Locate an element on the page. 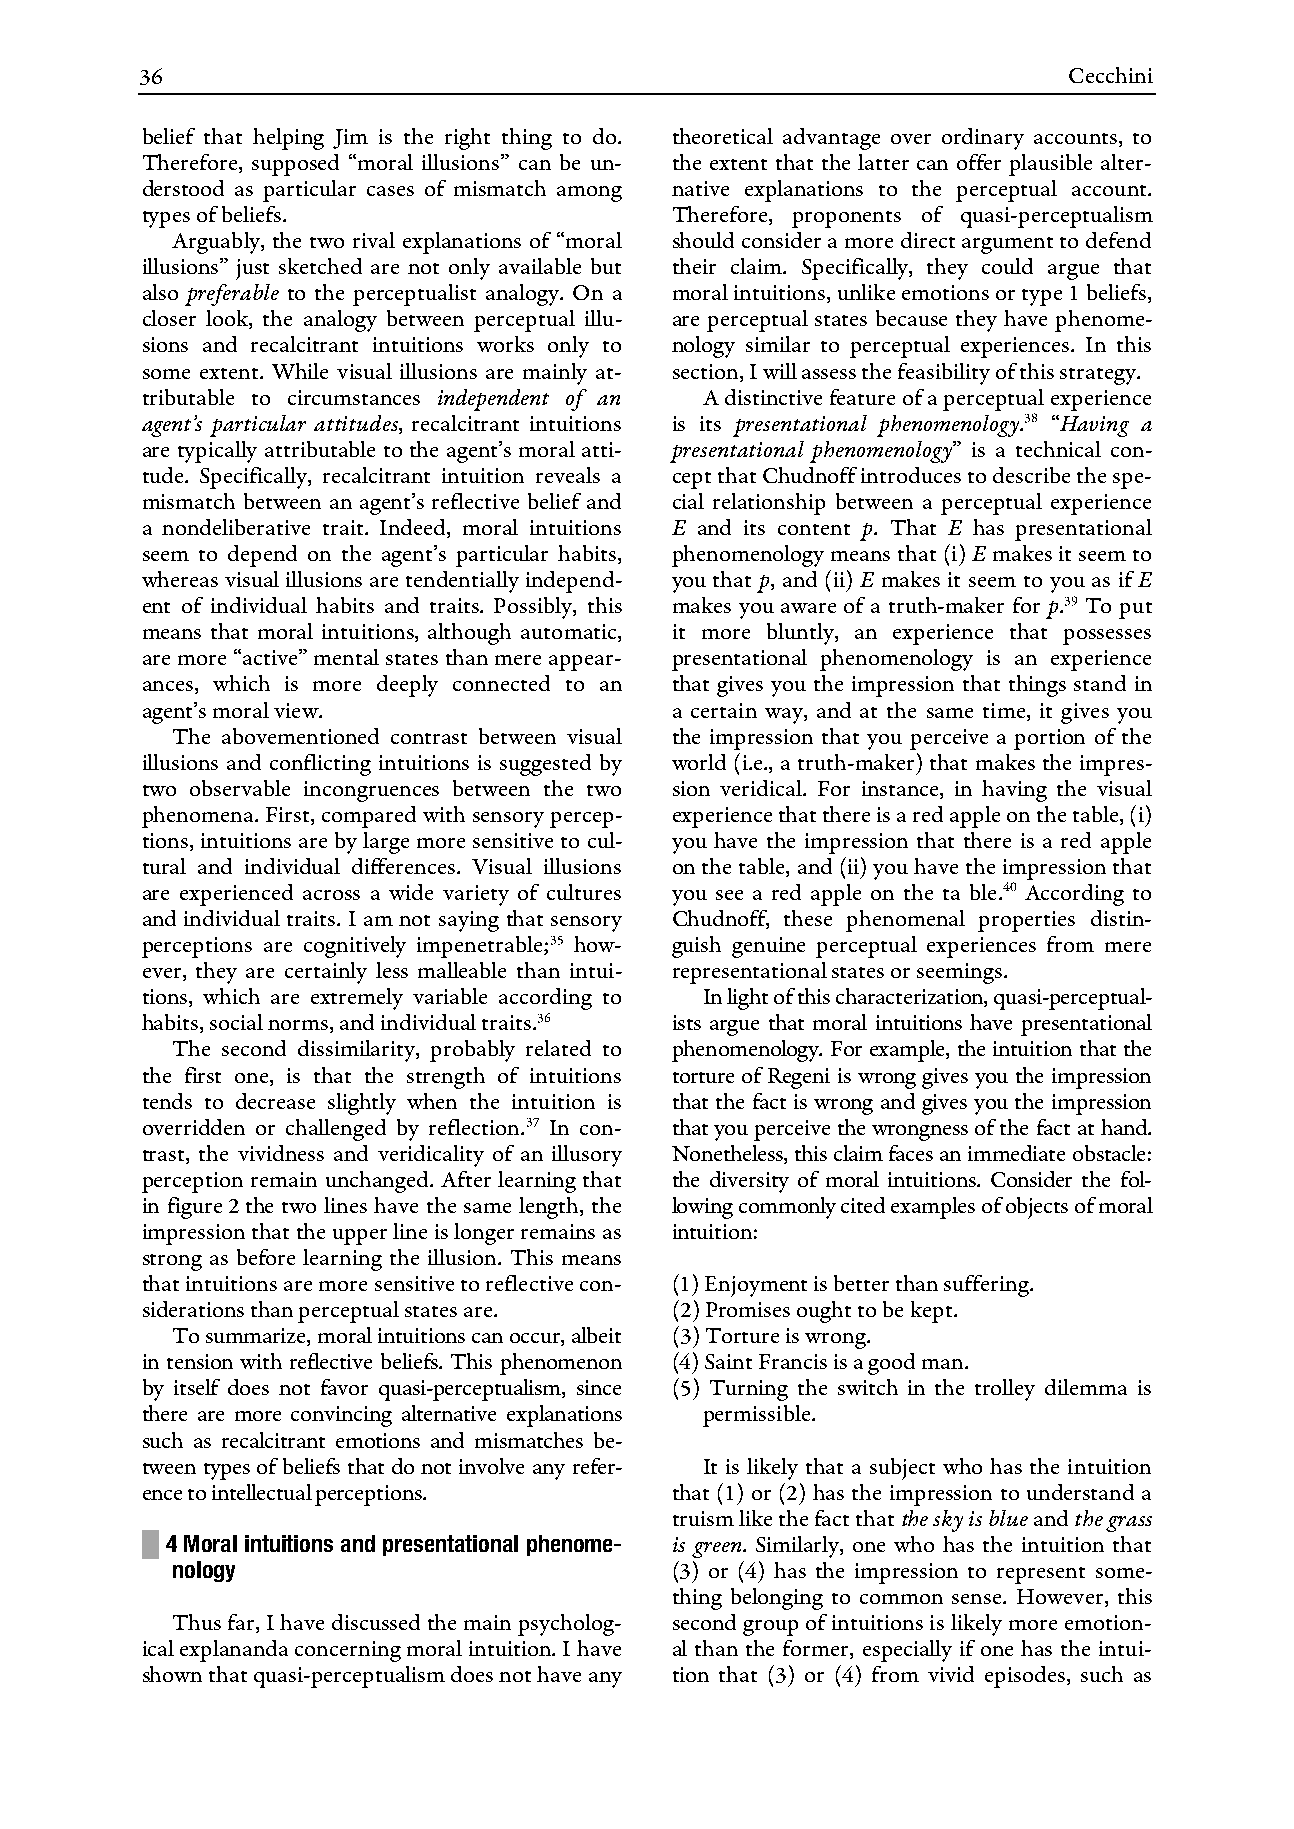  far is located at coordinates (242, 1623).
